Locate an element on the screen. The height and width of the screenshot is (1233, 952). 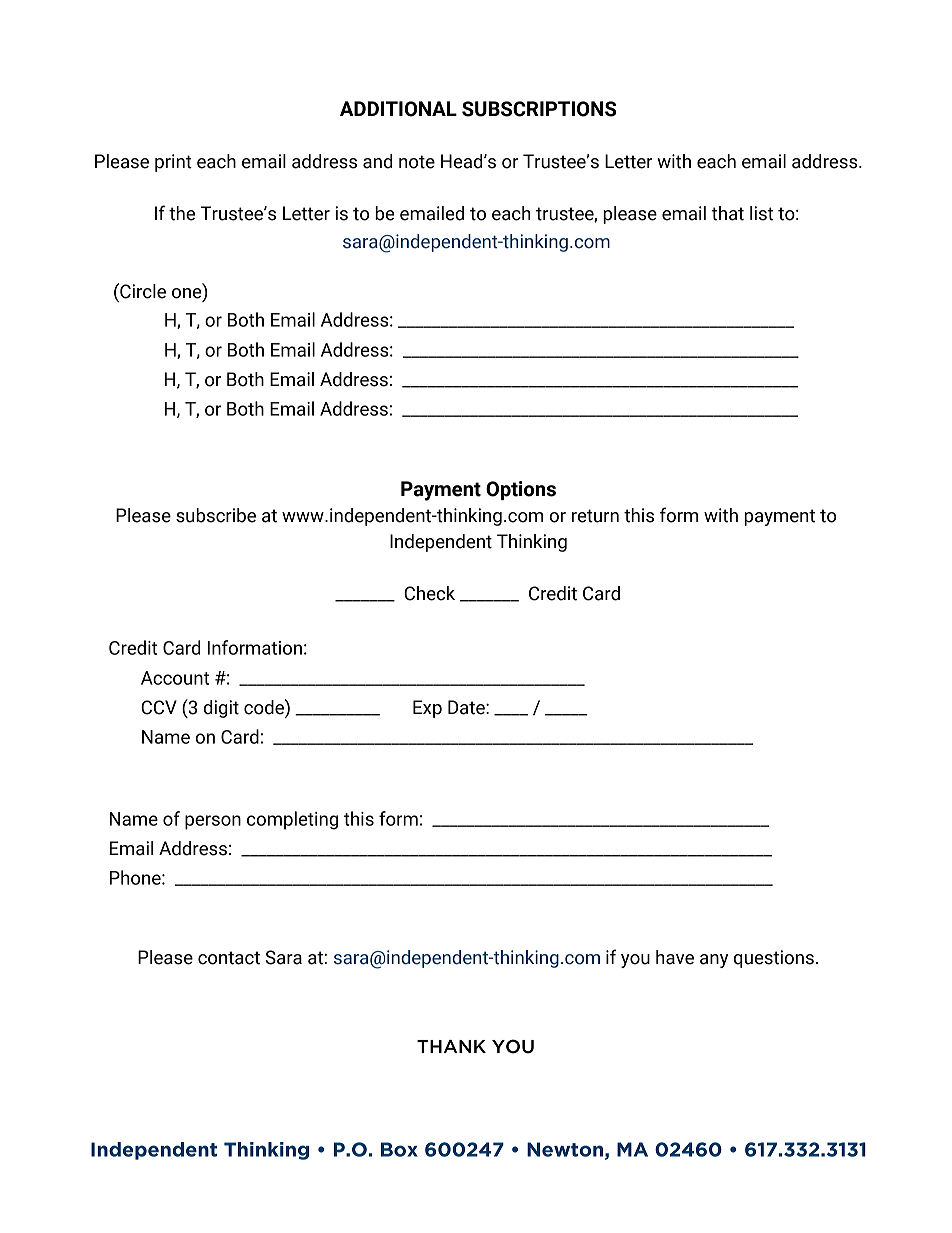
Options is located at coordinates (521, 490).
